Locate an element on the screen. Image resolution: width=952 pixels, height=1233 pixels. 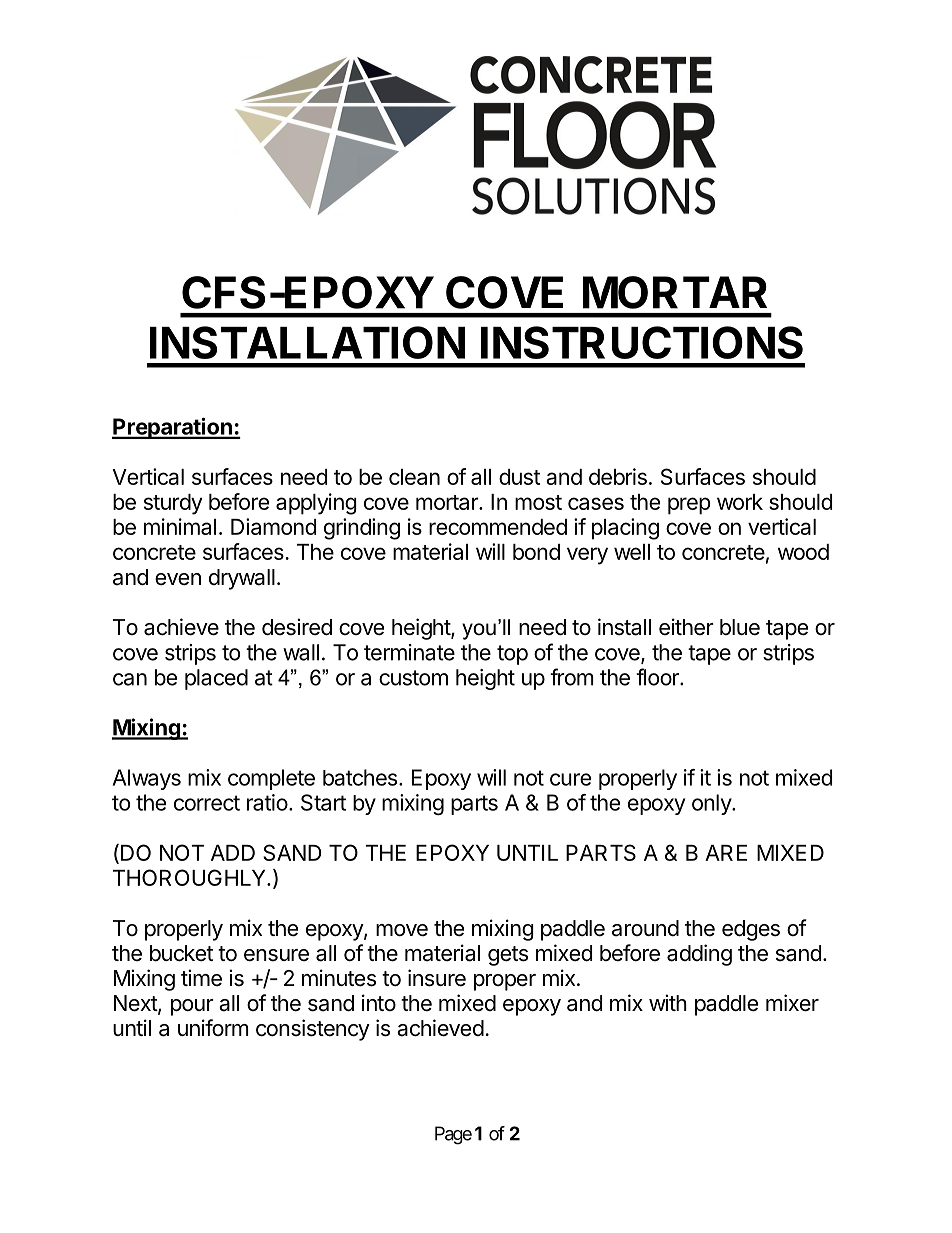
ARE is located at coordinates (726, 853).
